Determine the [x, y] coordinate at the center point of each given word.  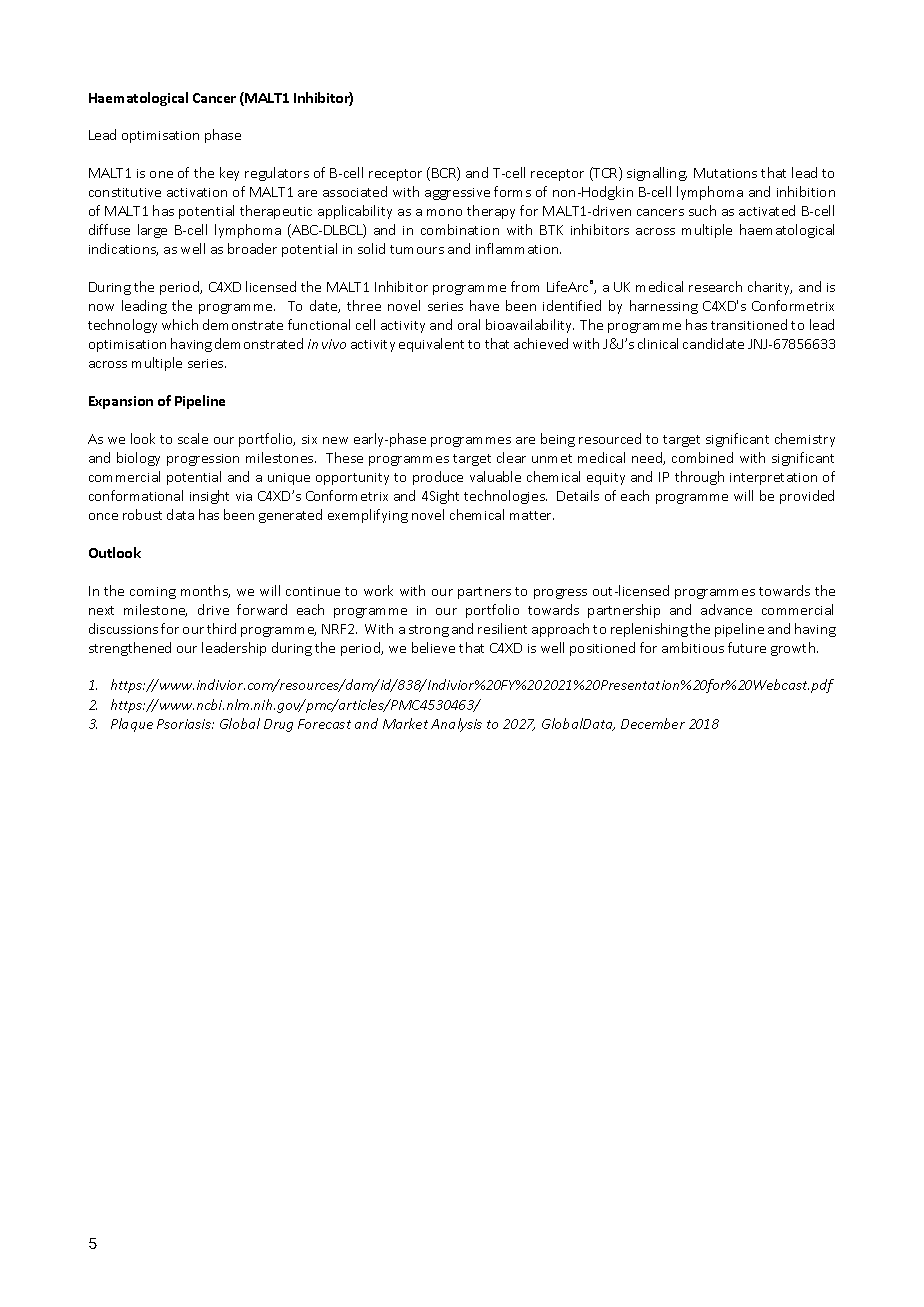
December [653, 723]
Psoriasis [185, 724]
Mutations [725, 173]
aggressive [457, 194]
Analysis [456, 725]
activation [197, 192]
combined [702, 457]
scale [193, 438]
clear [511, 457]
